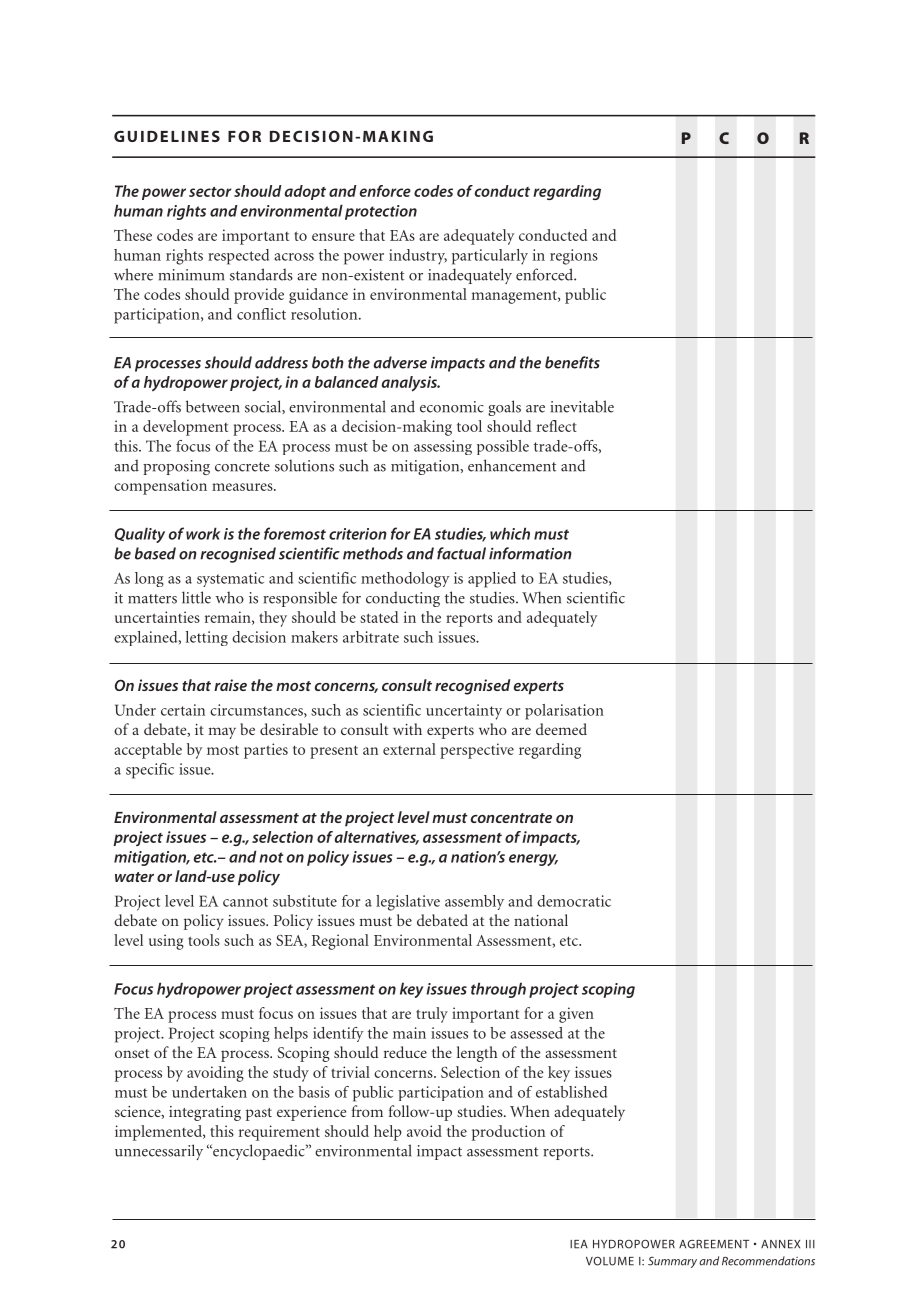 This document has width=924, height=1315. What do you see at coordinates (230, 685) in the document?
I see `raise` at bounding box center [230, 685].
